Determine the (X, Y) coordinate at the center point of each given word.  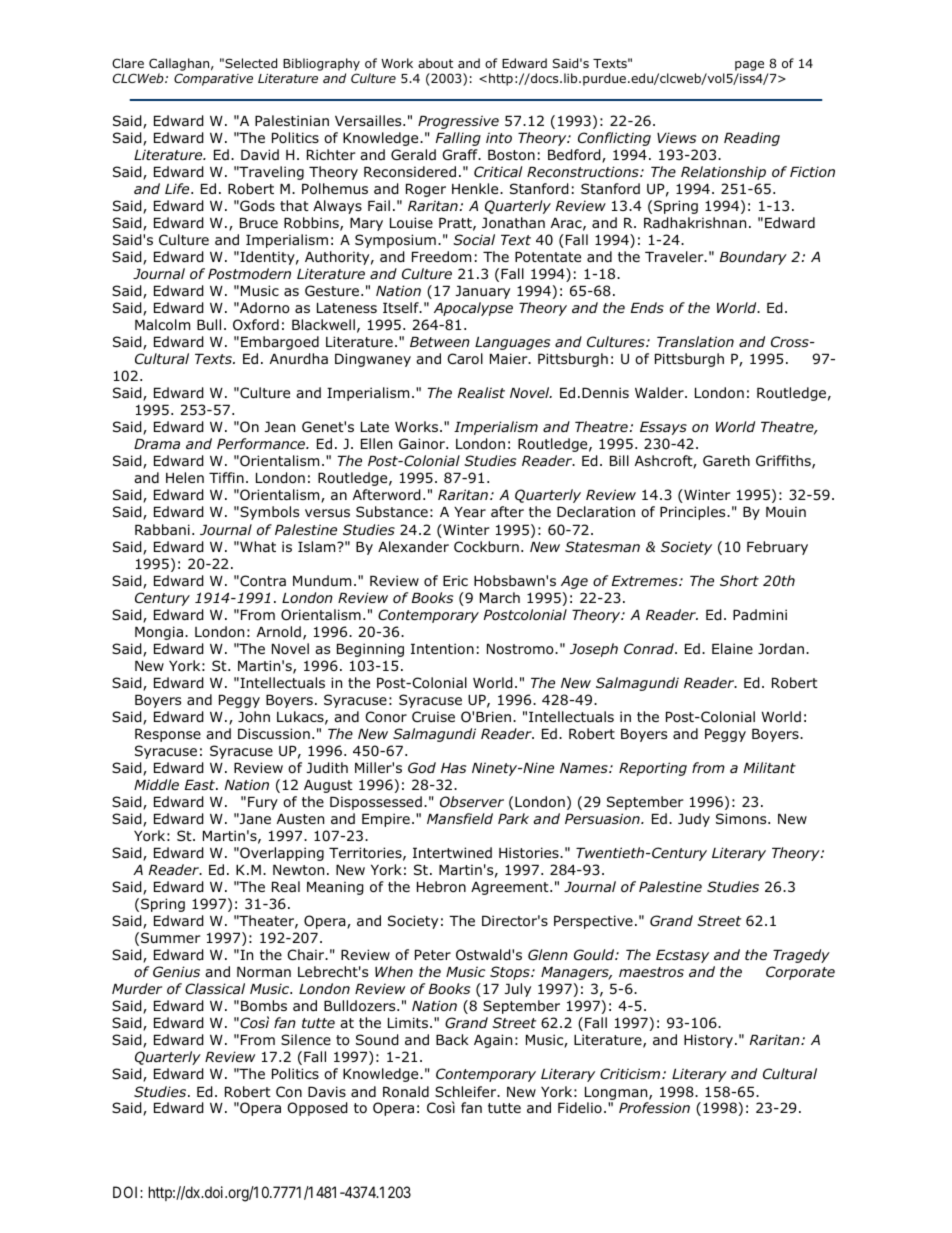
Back (452, 1039)
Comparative (213, 79)
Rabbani (162, 529)
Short (739, 580)
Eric (455, 580)
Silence (306, 1039)
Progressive (458, 122)
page (749, 67)
